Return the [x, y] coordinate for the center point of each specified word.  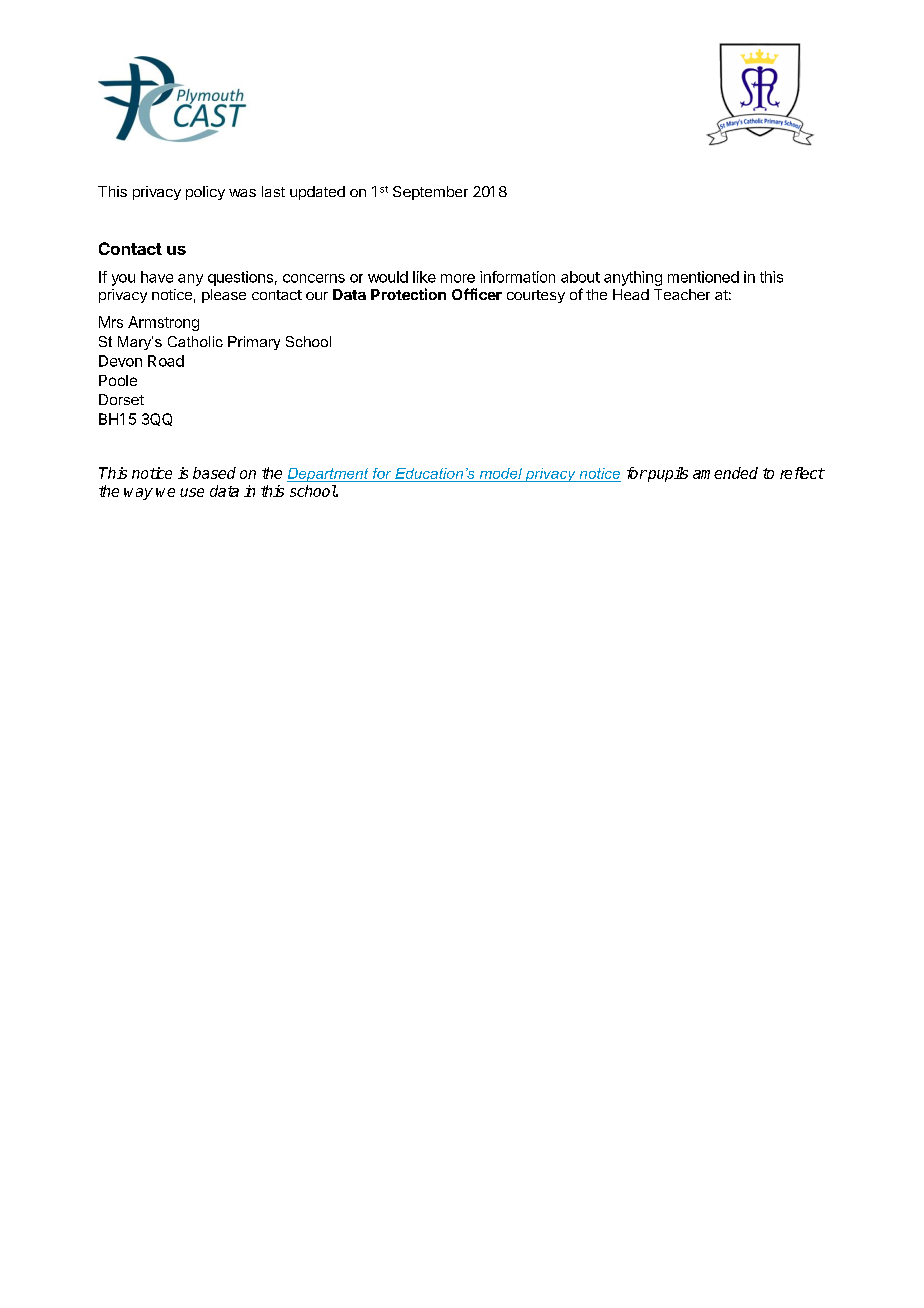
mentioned [703, 277]
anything [633, 278]
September [430, 193]
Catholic [195, 341]
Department [329, 475]
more [458, 278]
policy [205, 193]
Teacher [682, 294]
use [192, 492]
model [501, 473]
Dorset [121, 399]
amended [725, 473]
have [157, 277]
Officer [477, 294]
